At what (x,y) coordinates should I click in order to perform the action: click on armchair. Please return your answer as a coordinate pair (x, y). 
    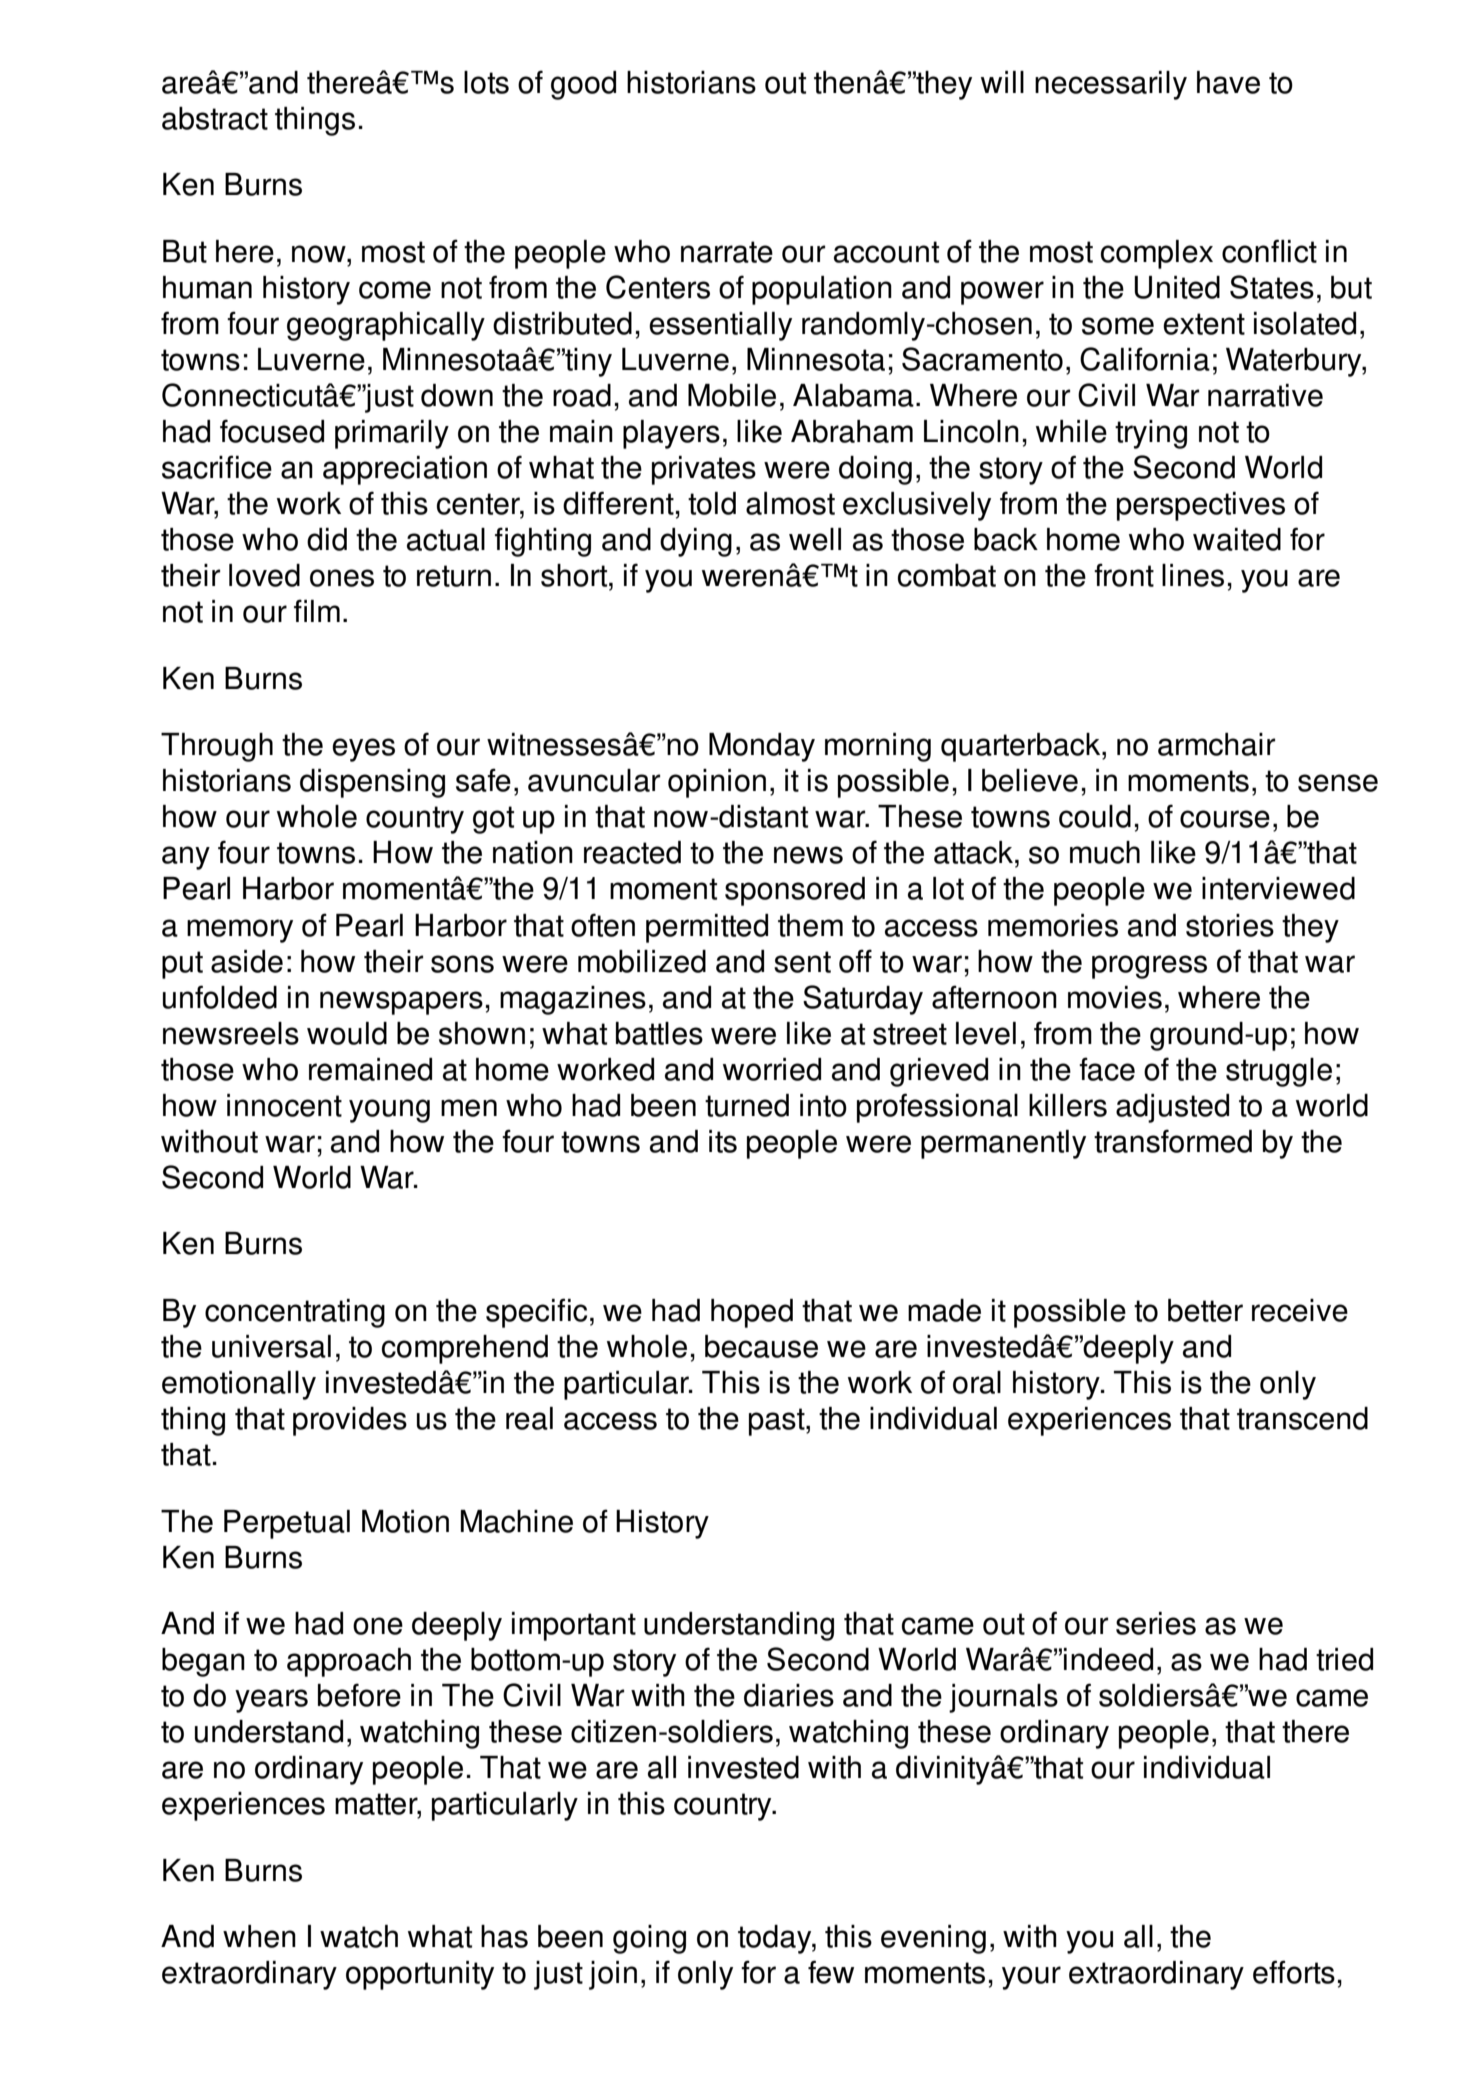
    Looking at the image, I should click on (1216, 744).
